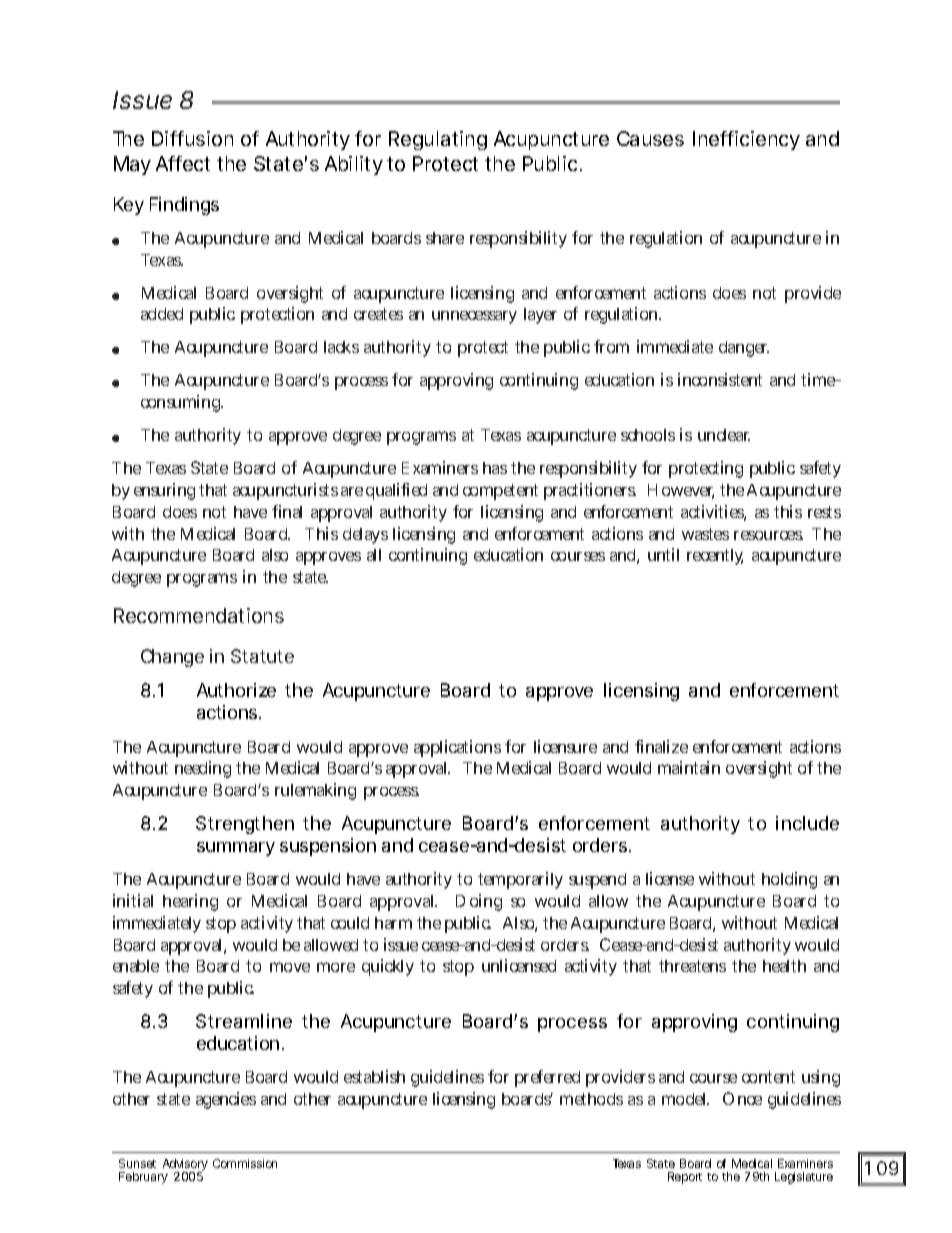  I want to click on danger, so click(744, 349).
